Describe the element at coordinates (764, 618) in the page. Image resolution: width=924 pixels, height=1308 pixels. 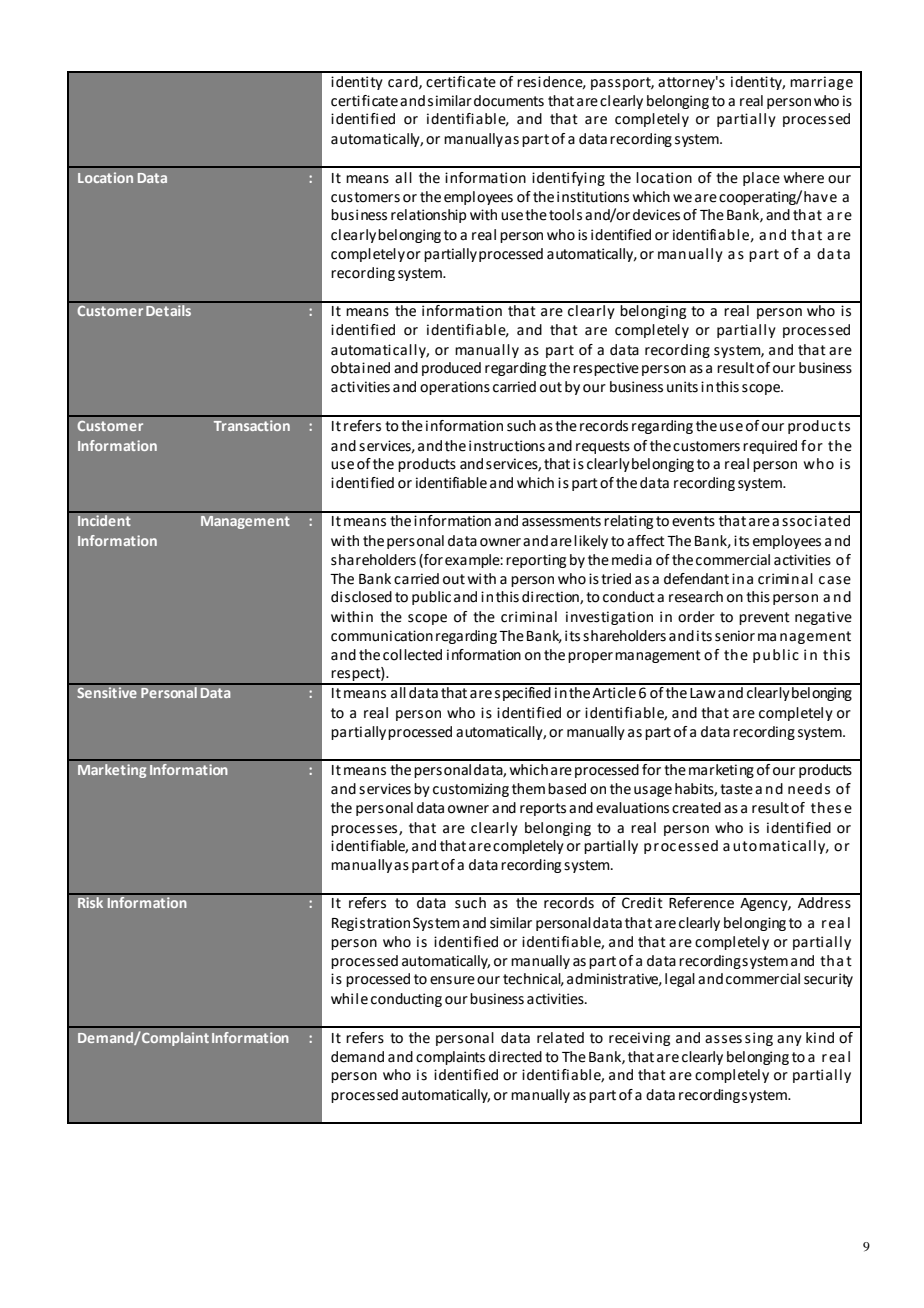
I see `prevent` at that location.
